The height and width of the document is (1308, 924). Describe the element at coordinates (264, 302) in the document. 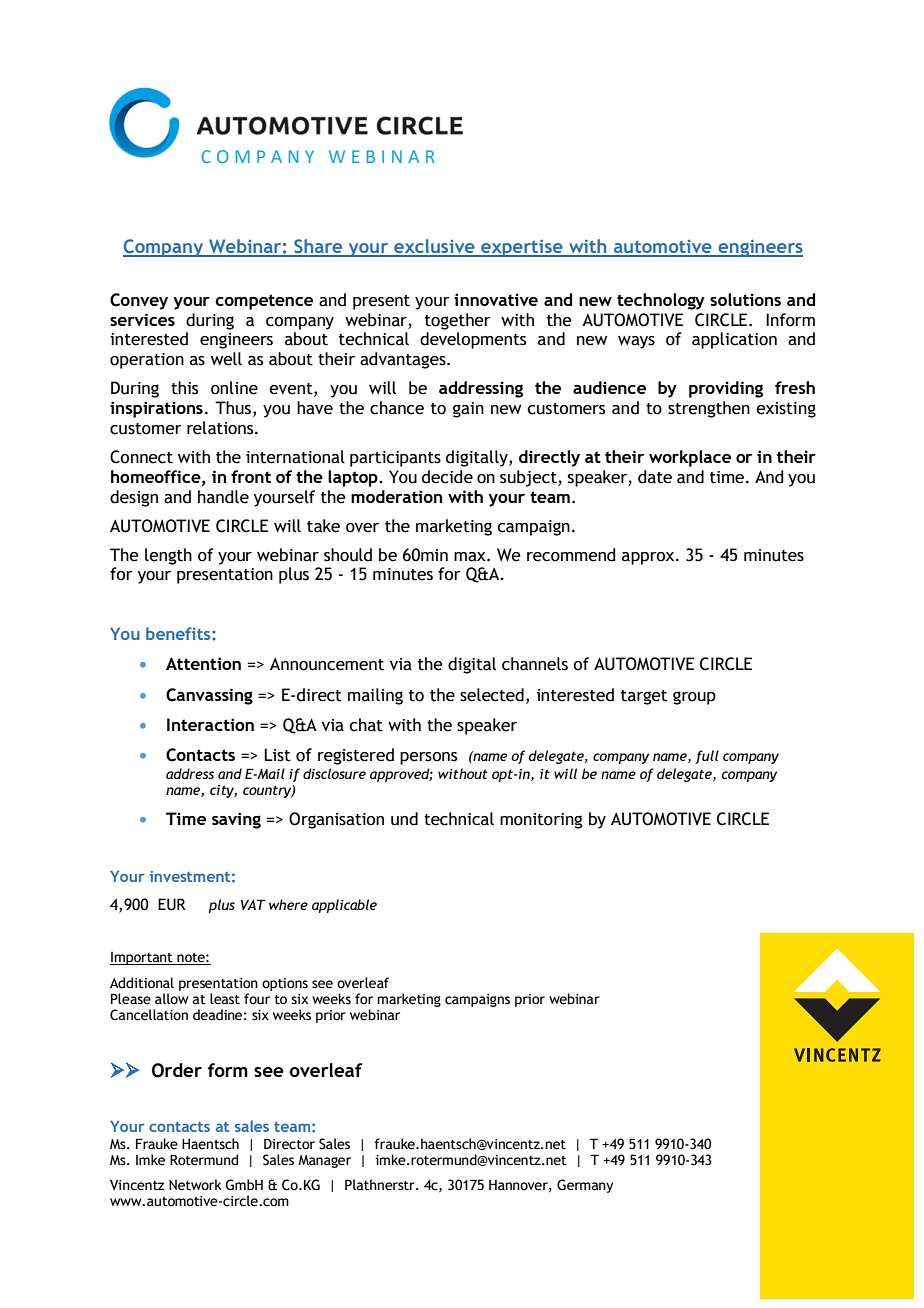

I see `competence` at that location.
